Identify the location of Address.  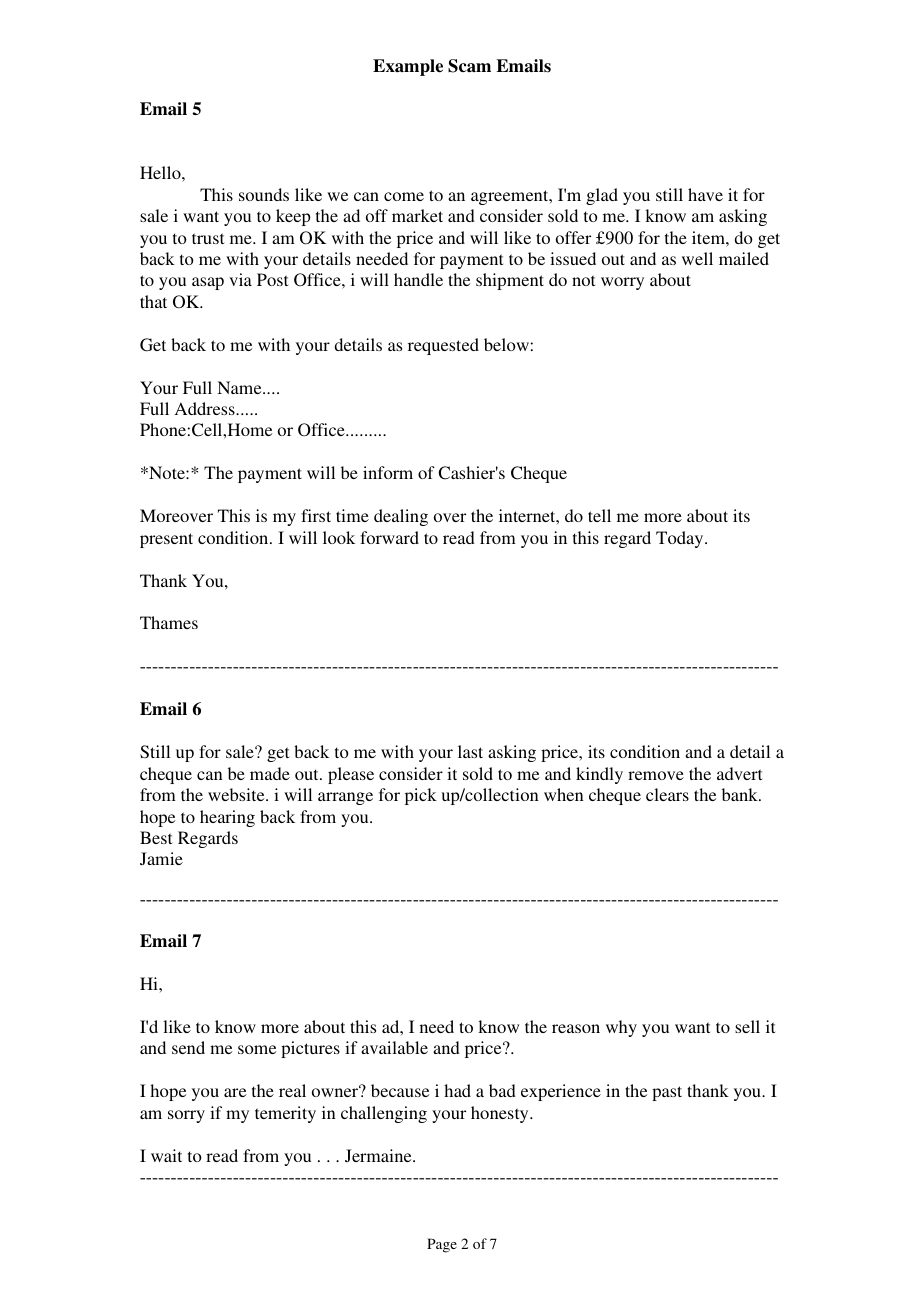
(206, 408).
